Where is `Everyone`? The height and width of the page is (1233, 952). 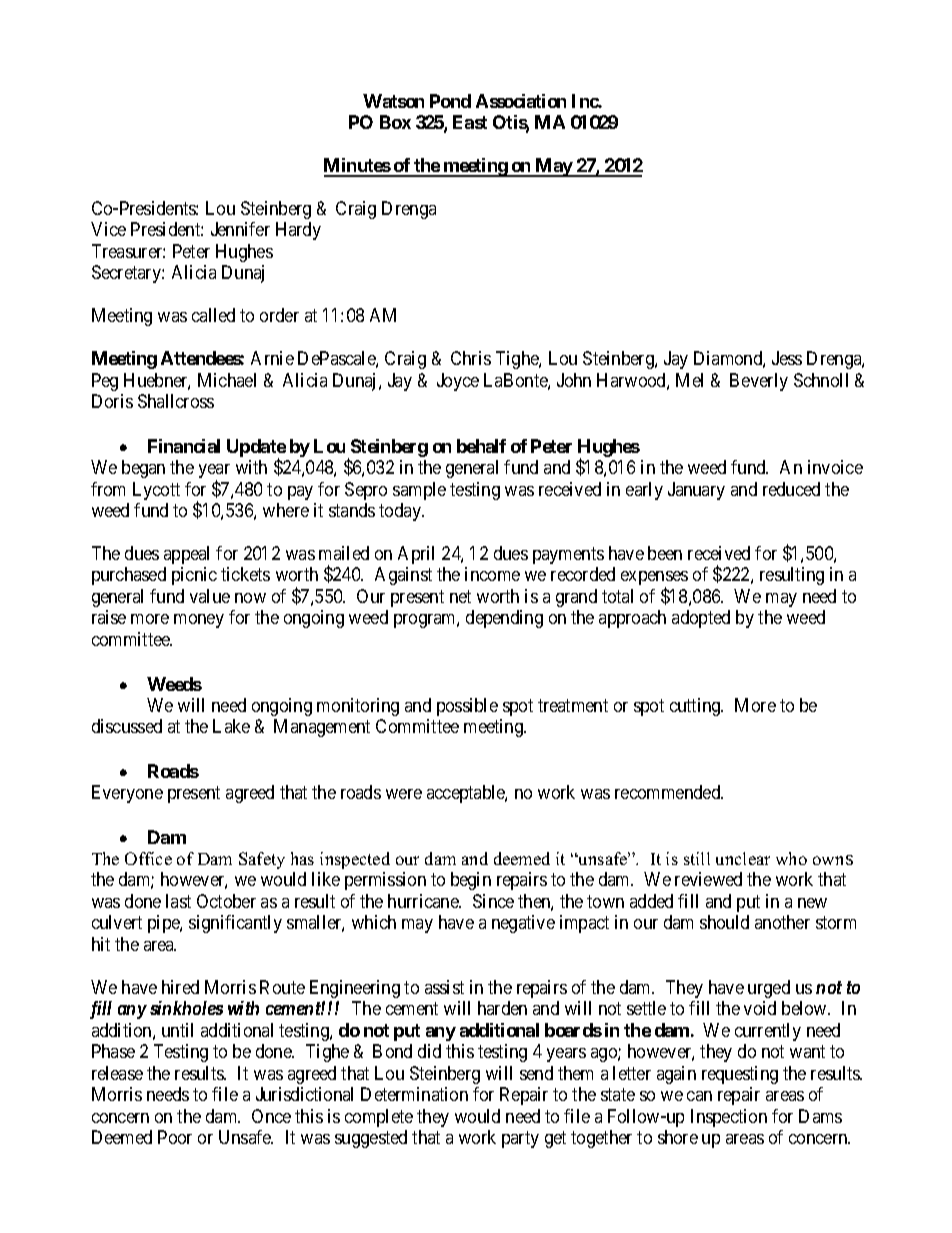 Everyone is located at coordinates (127, 794).
